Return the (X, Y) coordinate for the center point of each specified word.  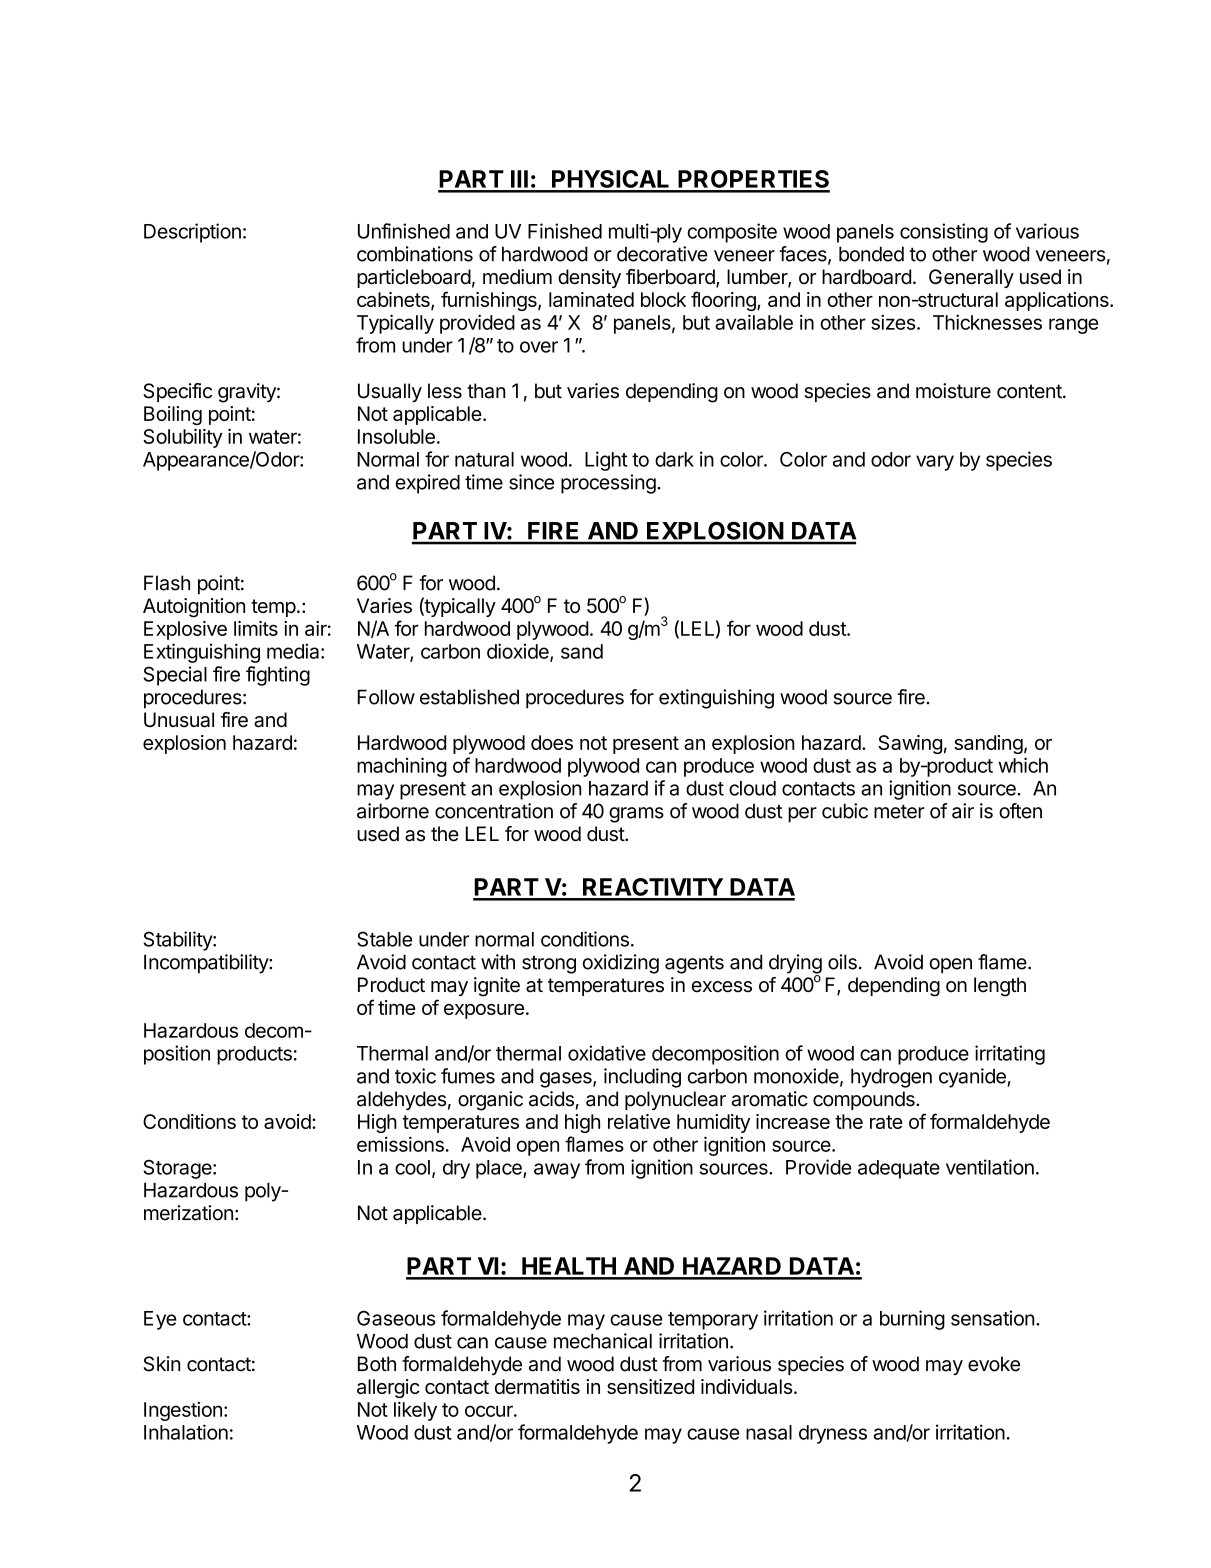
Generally (971, 278)
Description (192, 233)
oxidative (607, 1053)
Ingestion (183, 1411)
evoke (994, 1364)
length (1000, 987)
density (589, 278)
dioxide (519, 652)
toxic (415, 1076)
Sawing (910, 744)
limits (256, 628)
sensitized (650, 1386)
